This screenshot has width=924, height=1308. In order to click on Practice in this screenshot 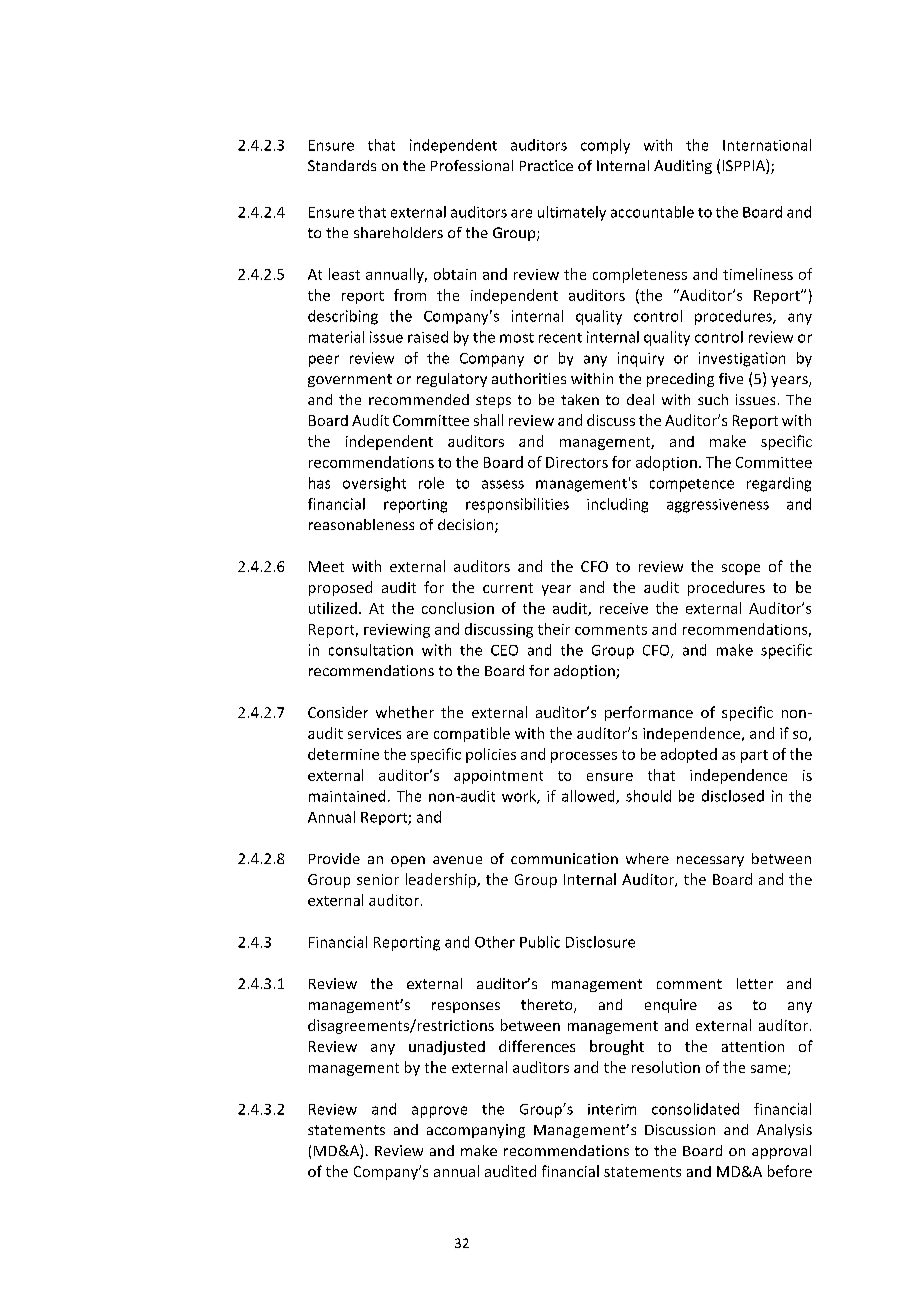, I will do `click(546, 165)`.
